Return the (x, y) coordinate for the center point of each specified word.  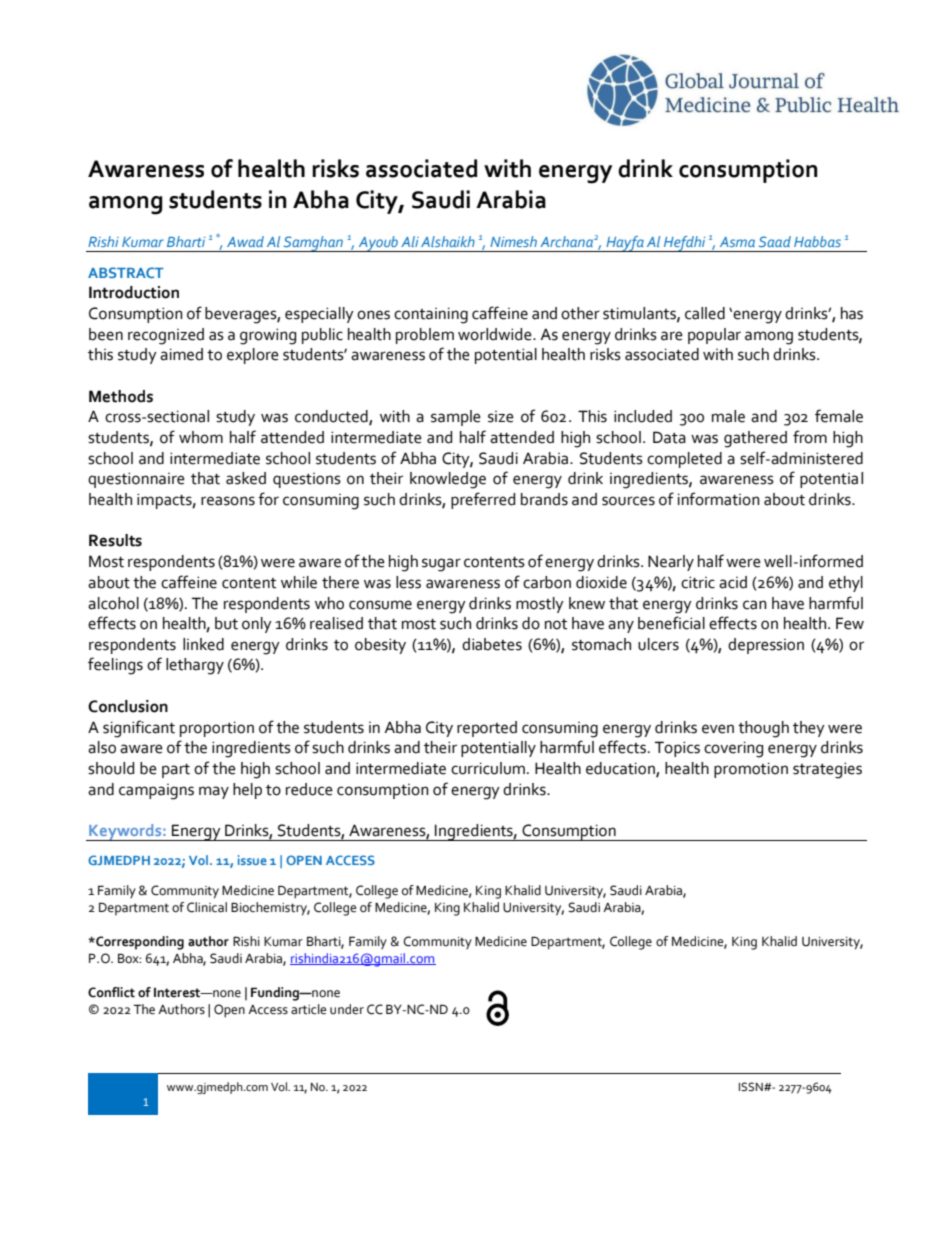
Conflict (111, 992)
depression (766, 646)
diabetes (492, 644)
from (810, 437)
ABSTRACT (126, 272)
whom (201, 437)
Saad (775, 241)
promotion (751, 770)
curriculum (488, 768)
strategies (827, 770)
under (347, 1009)
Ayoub (378, 244)
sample (456, 418)
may (214, 792)
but (226, 623)
